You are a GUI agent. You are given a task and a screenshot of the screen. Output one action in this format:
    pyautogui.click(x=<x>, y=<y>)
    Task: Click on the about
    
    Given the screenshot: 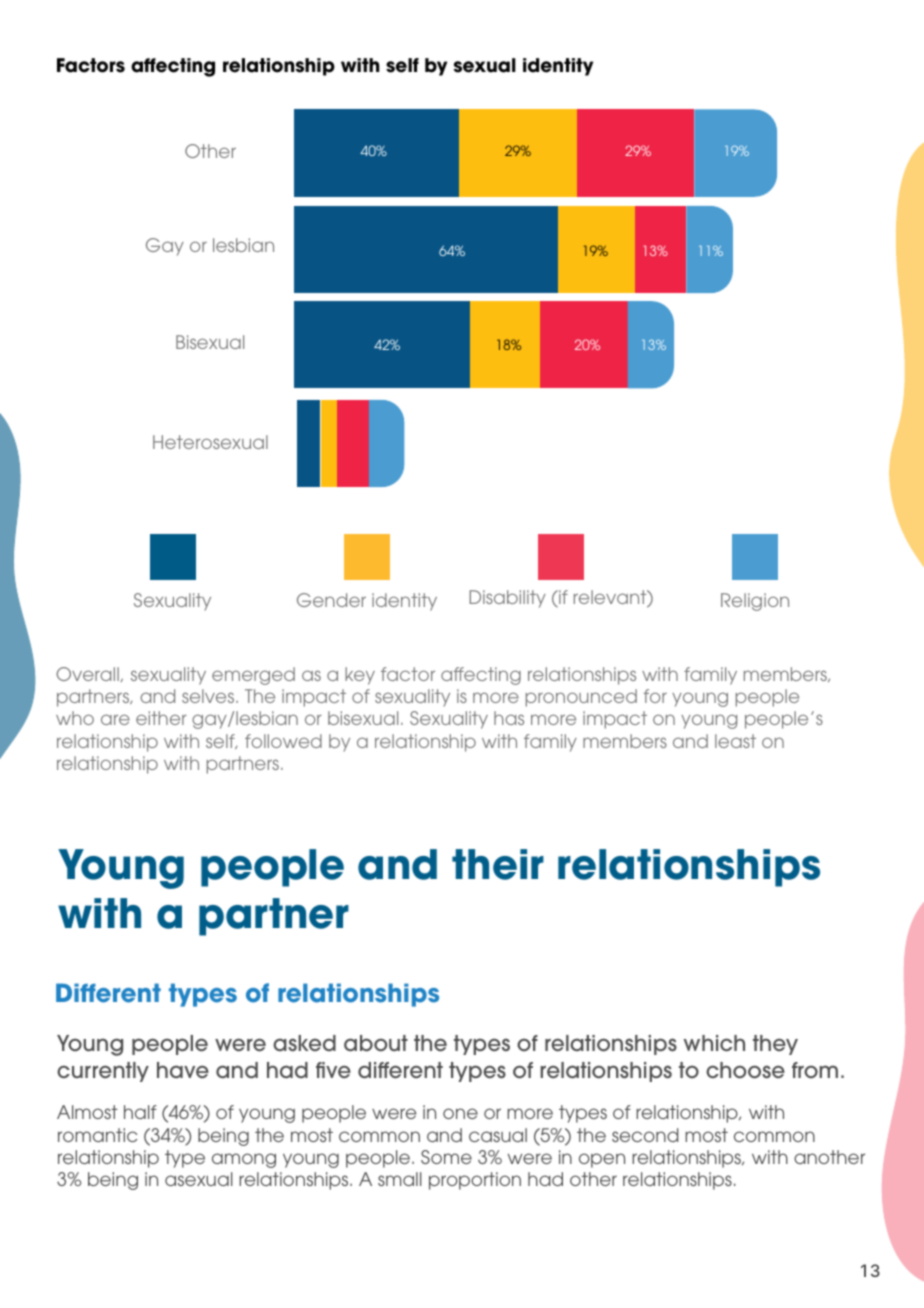 What is the action you would take?
    pyautogui.click(x=376, y=1043)
